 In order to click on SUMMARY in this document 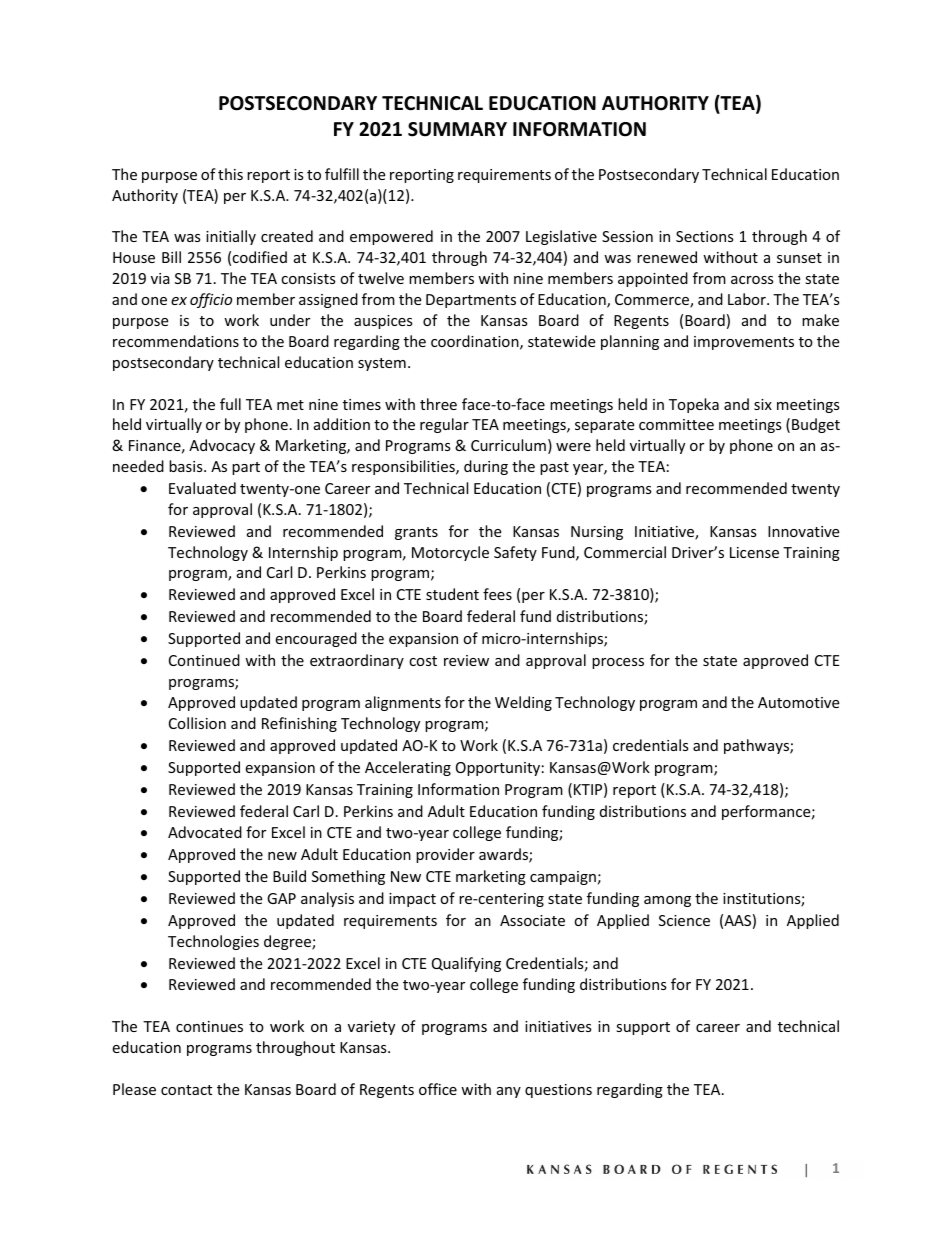, I will do `click(457, 129)`.
